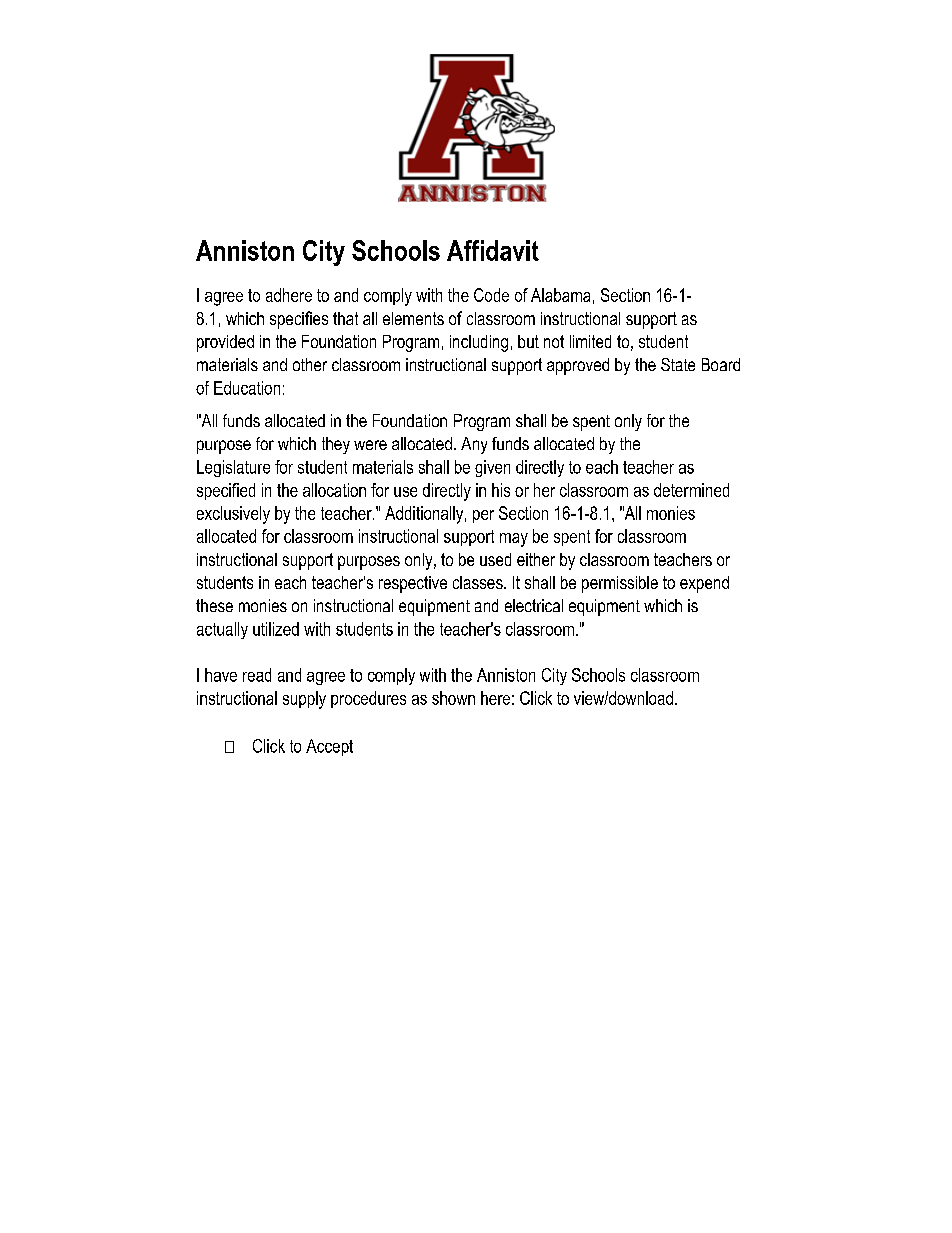 The height and width of the image is (1233, 952). Describe the element at coordinates (276, 629) in the image. I see `utilized` at that location.
